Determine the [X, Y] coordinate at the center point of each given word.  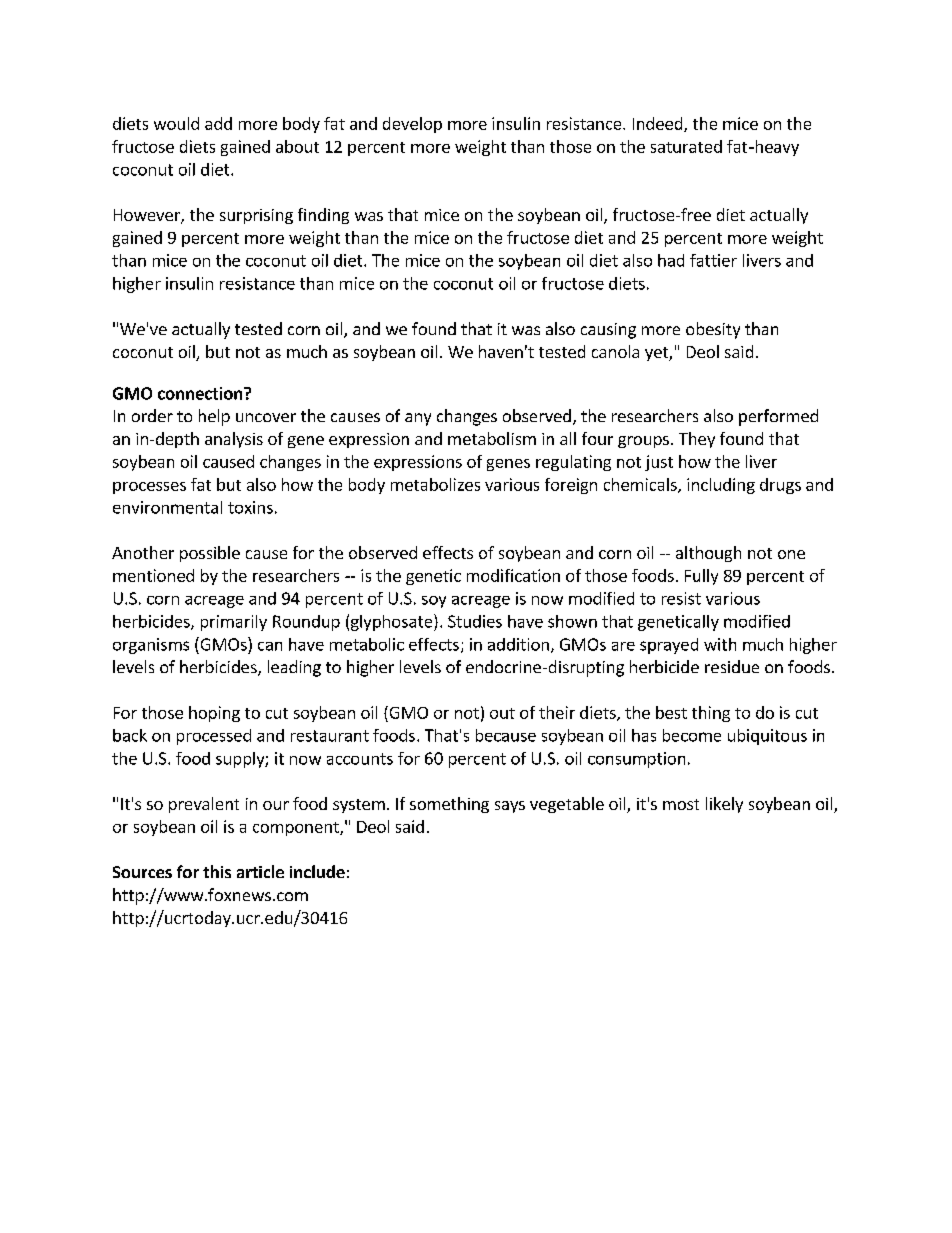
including [721, 486]
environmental [167, 507]
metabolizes [435, 484]
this [217, 871]
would [176, 123]
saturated [686, 146]
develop [412, 125]
